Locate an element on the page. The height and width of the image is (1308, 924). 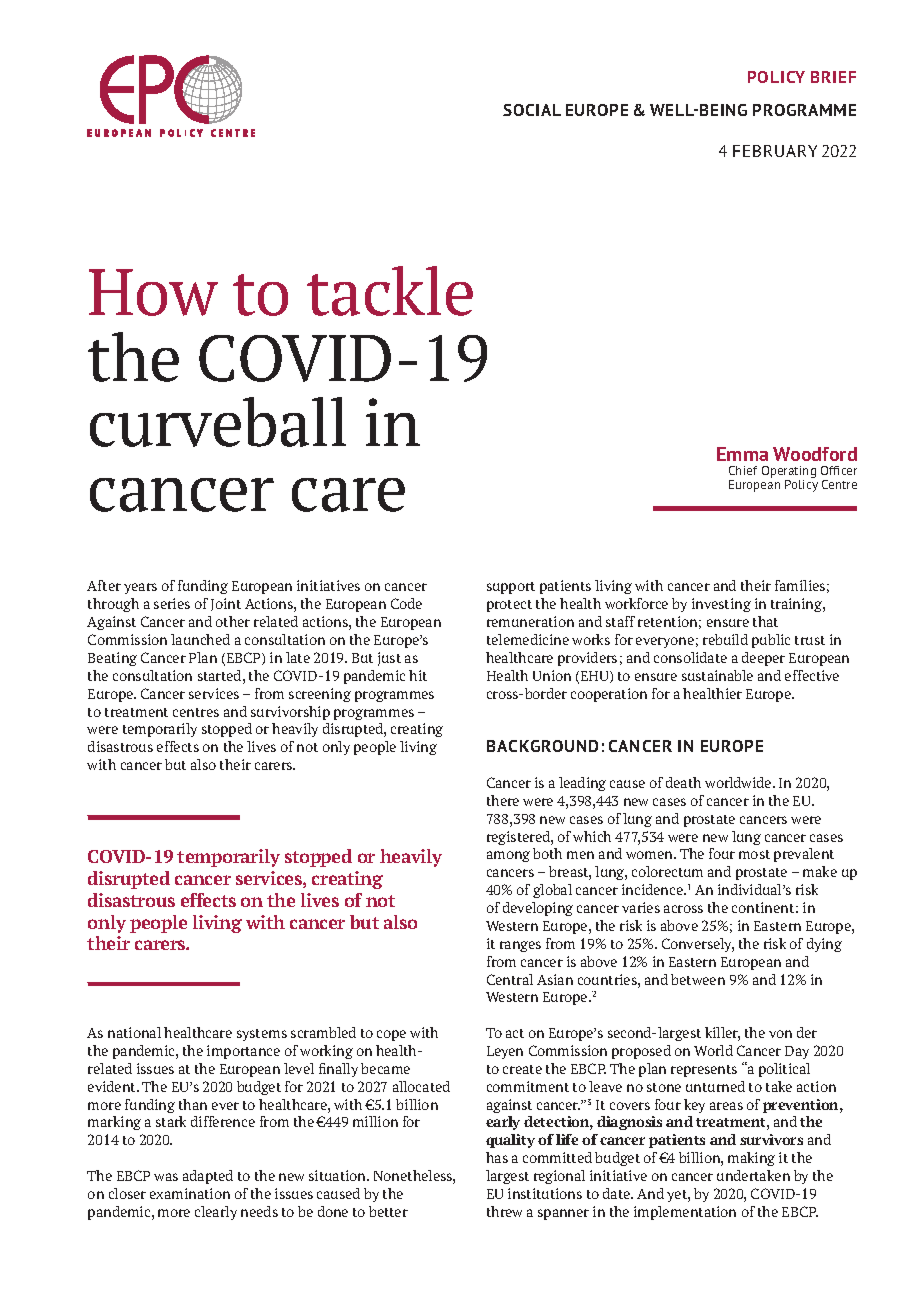
death is located at coordinates (683, 782).
